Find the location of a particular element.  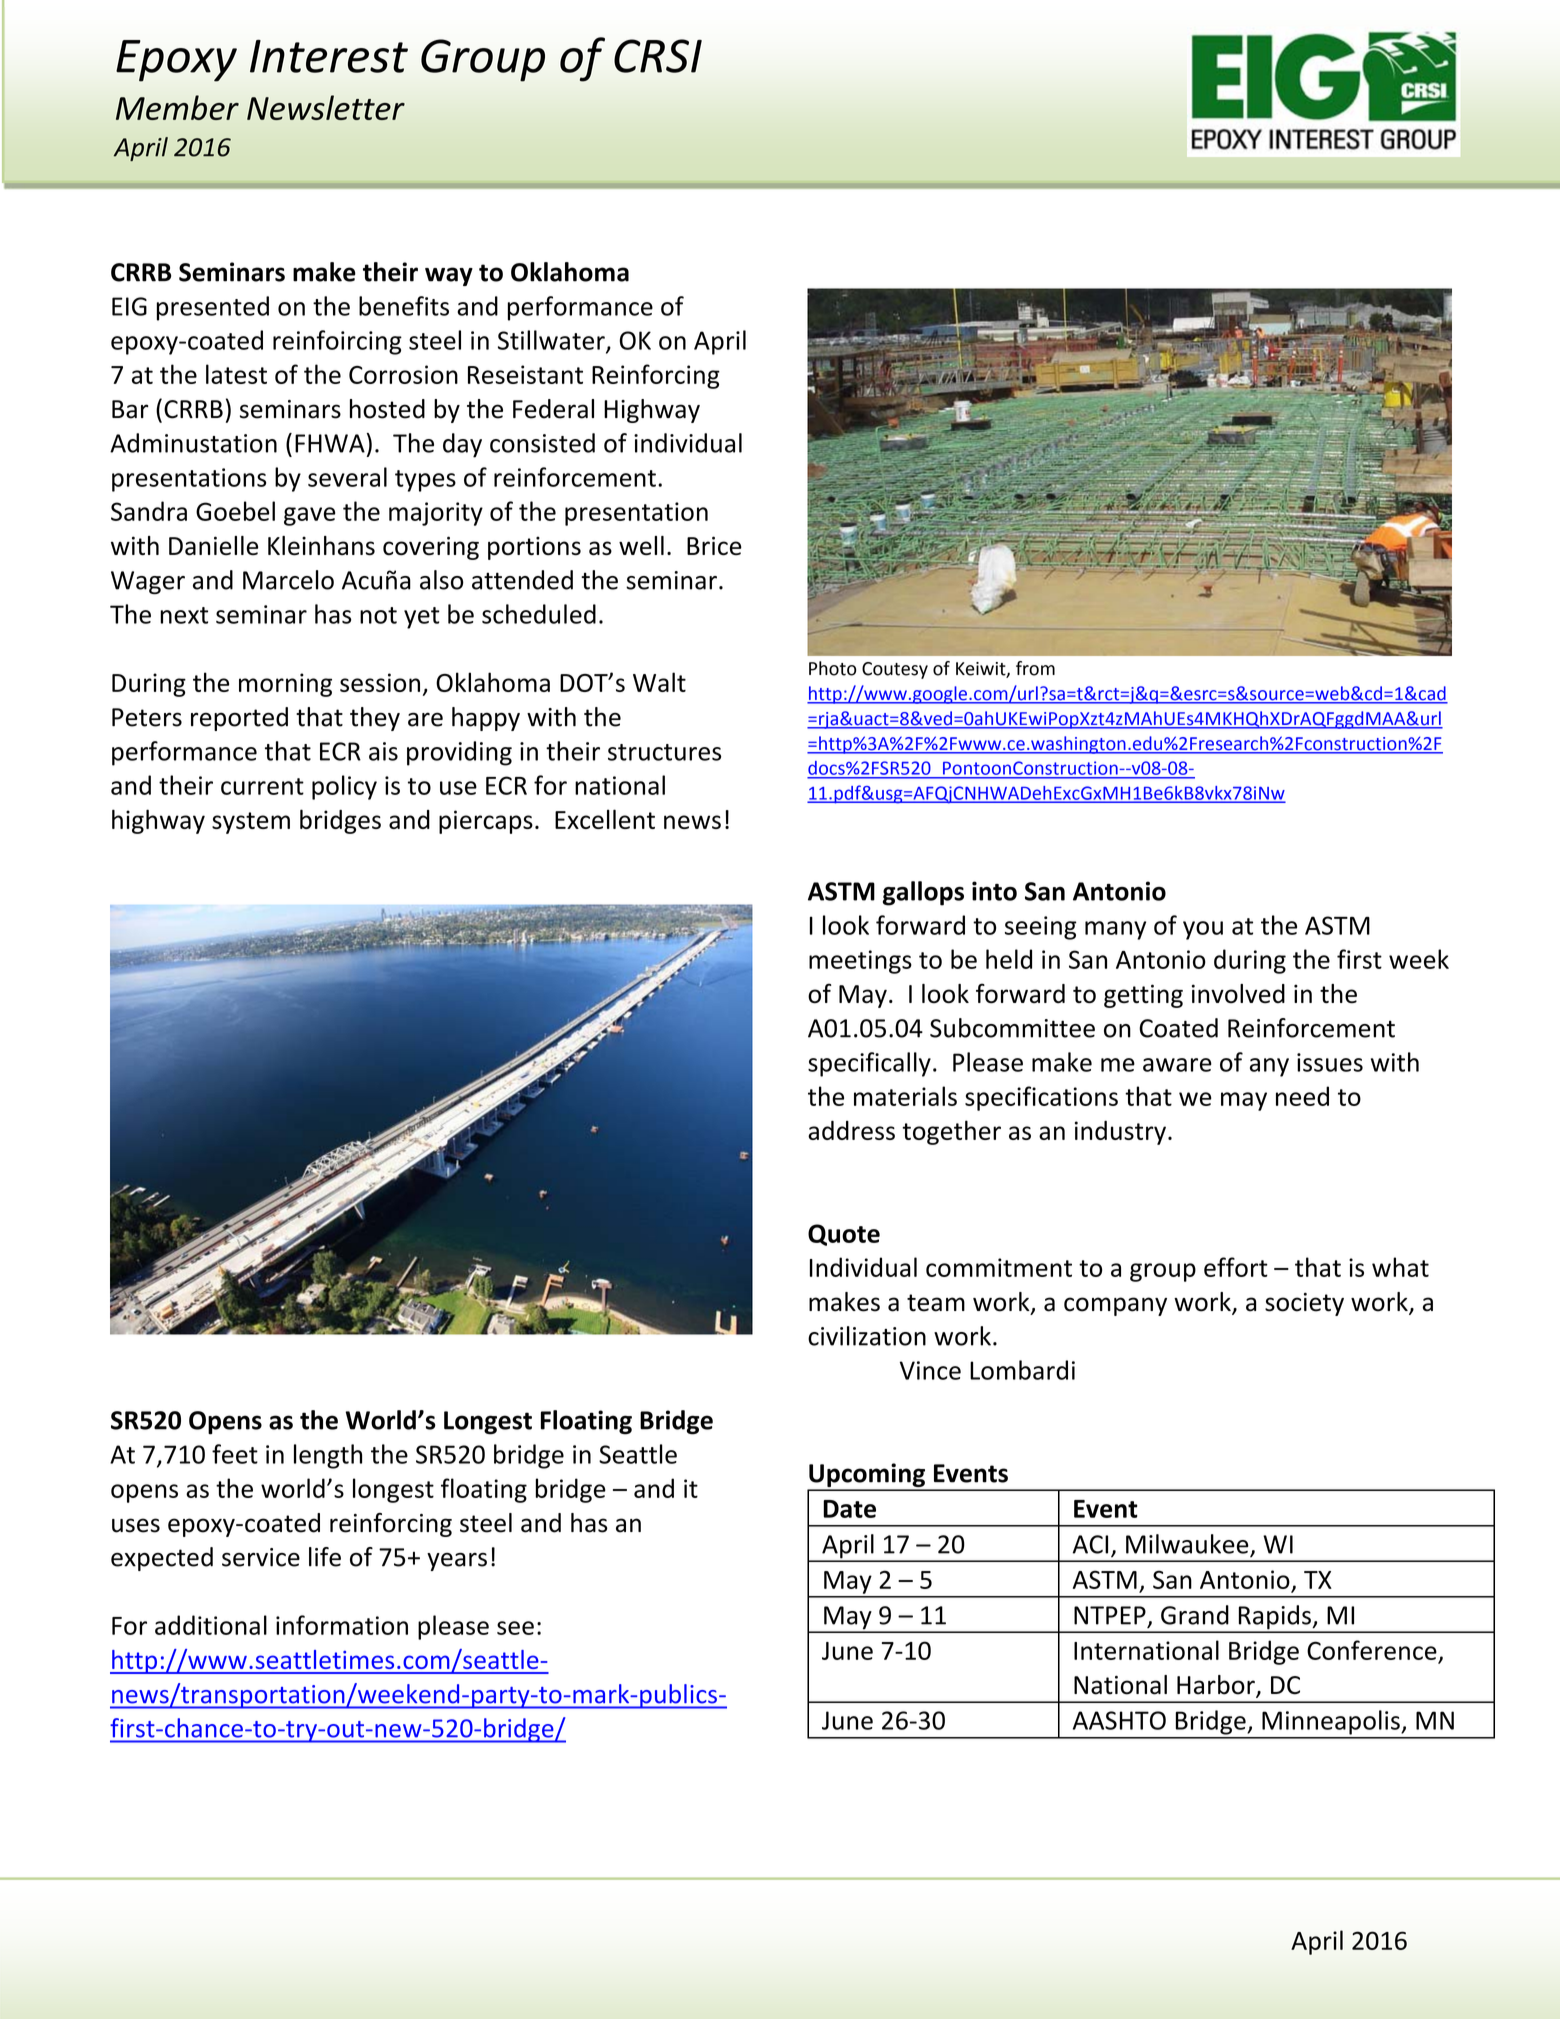

Stillwater is located at coordinates (552, 341).
